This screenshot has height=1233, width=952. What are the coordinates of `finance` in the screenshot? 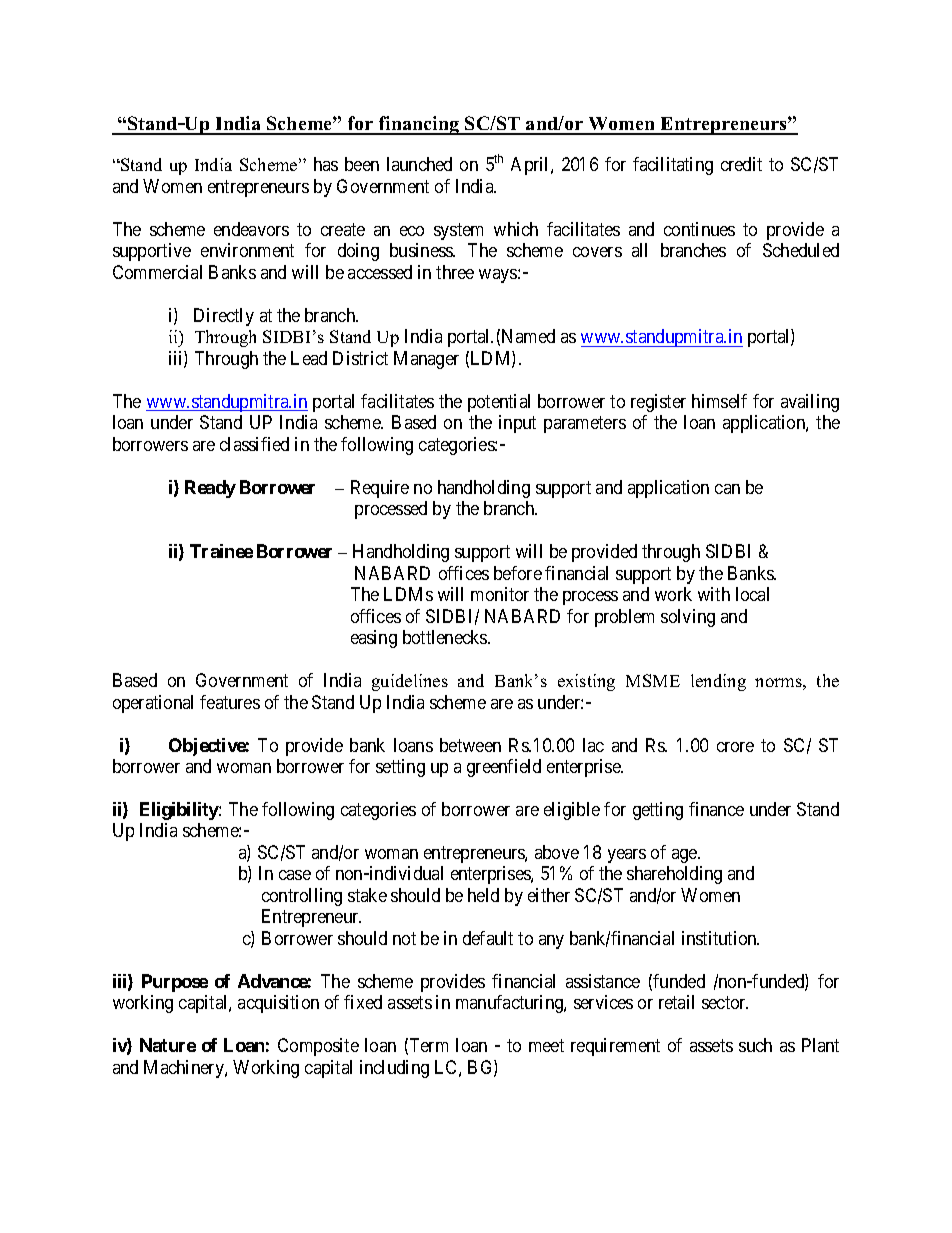 It's located at (716, 809).
